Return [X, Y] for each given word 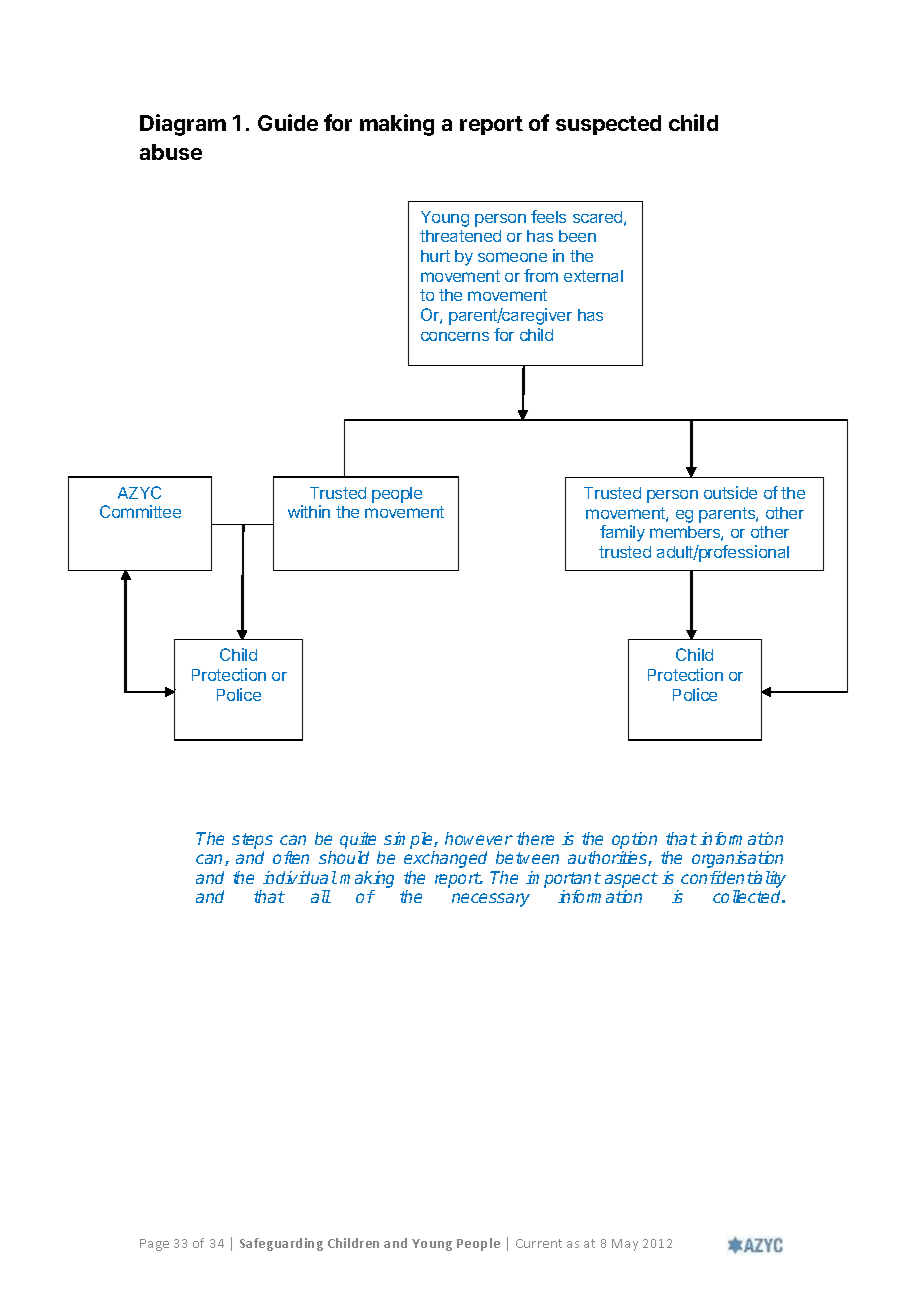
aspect [631, 880]
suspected [608, 125]
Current [539, 1243]
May [625, 1245]
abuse [171, 152]
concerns [455, 336]
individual [300, 877]
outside [730, 492]
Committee [140, 511]
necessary [491, 900]
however [479, 838]
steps [252, 841]
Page [154, 1245]
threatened [460, 236]
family [622, 533]
